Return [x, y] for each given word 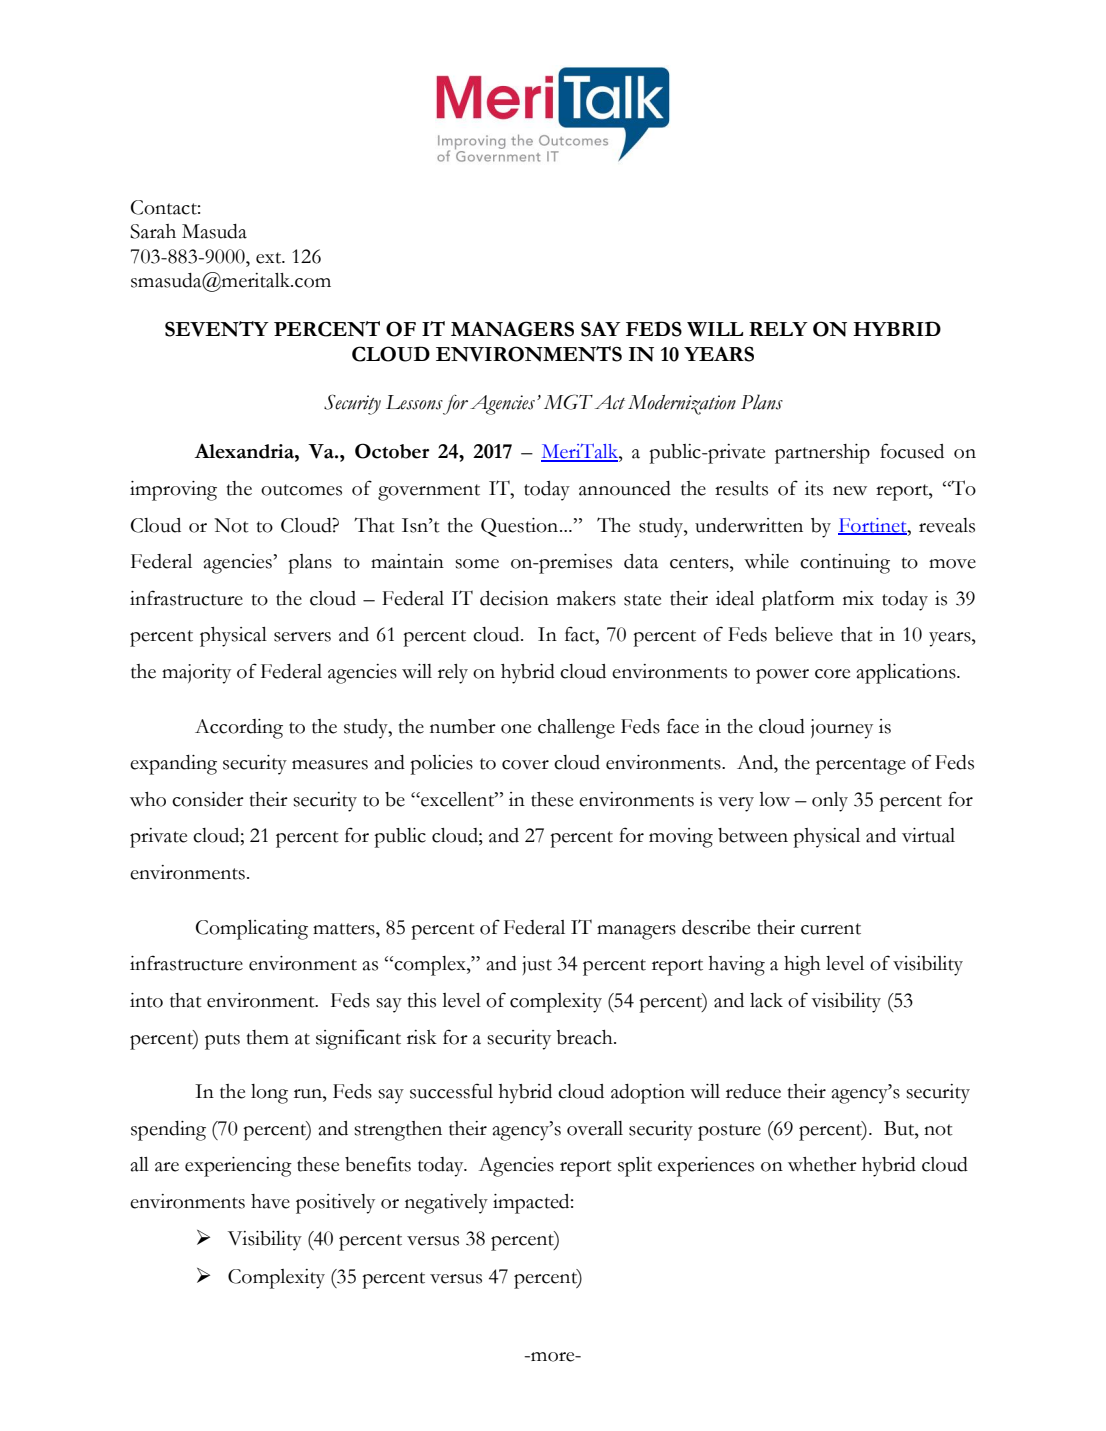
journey [842, 729]
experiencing [238, 1167]
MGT [568, 402]
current [831, 929]
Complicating [252, 930]
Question [521, 527]
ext [270, 258]
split [635, 1167]
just [537, 965]
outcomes [301, 490]
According [239, 729]
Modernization [682, 405]
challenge [576, 729]
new [850, 491]
